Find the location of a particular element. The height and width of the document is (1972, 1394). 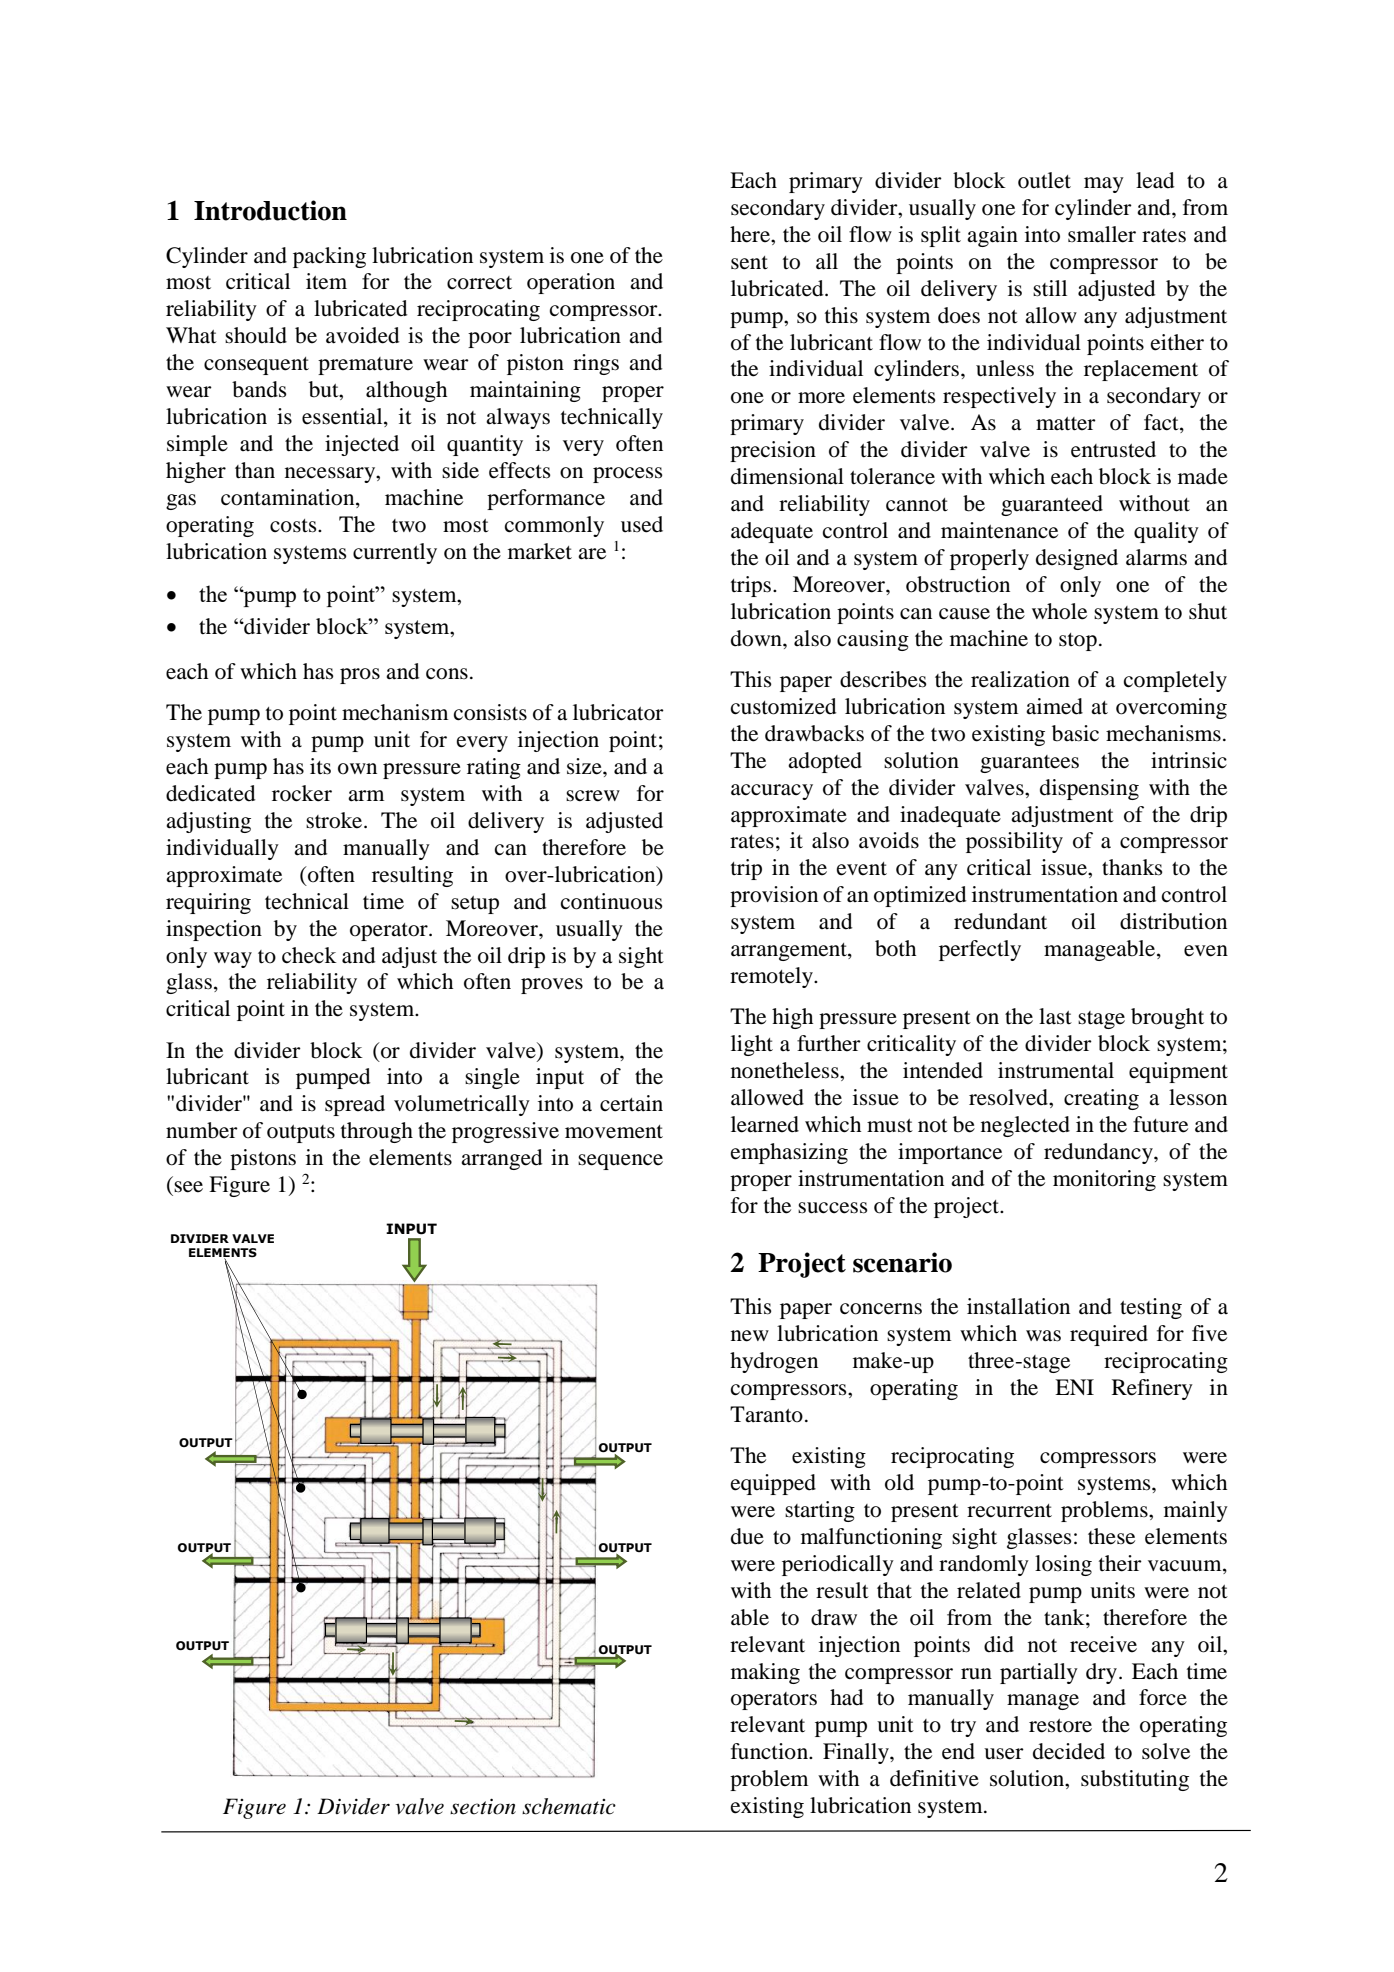

smaller is located at coordinates (1102, 234).
